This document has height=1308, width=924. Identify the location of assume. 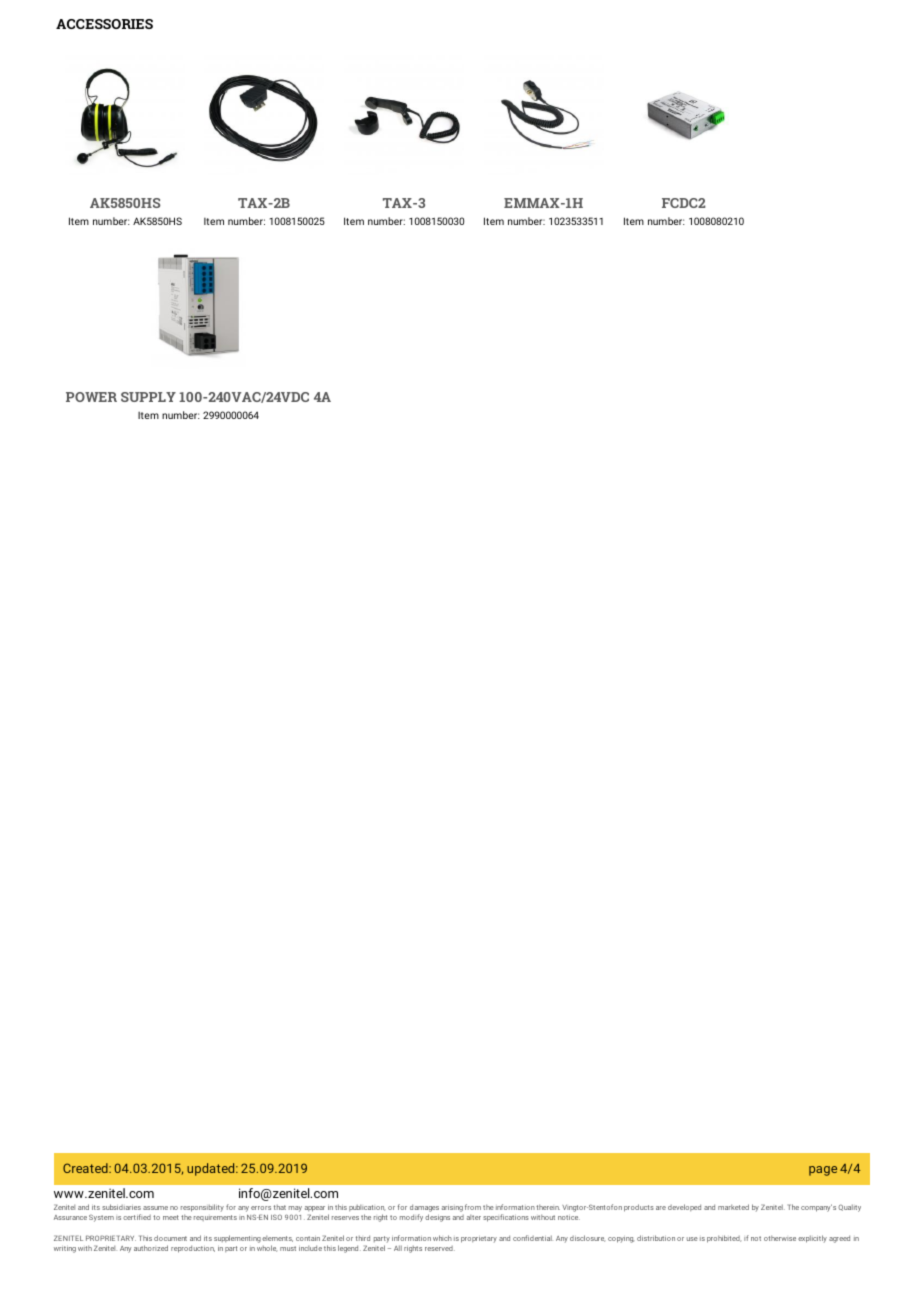
(155, 1208).
